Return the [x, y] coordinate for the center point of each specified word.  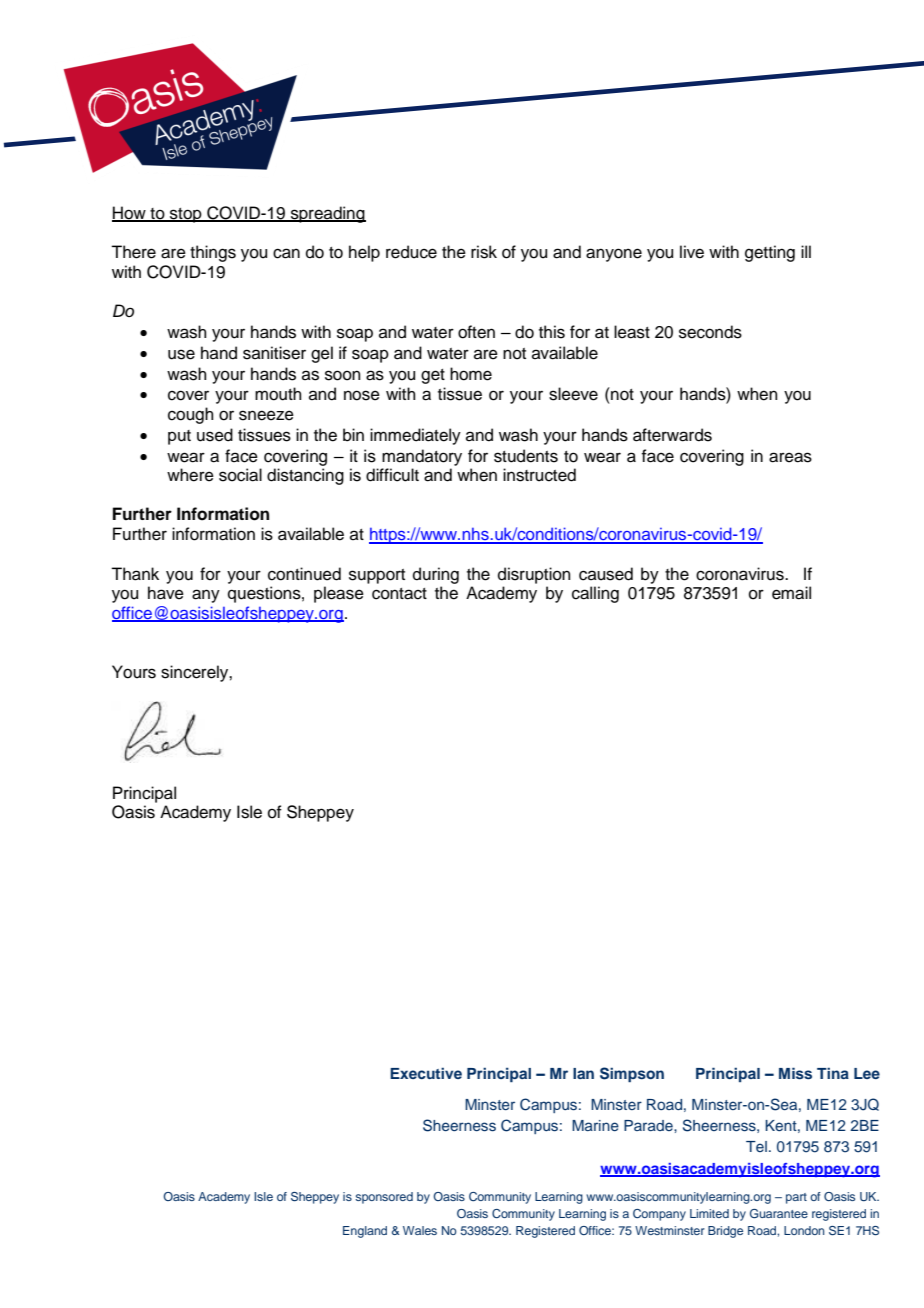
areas [790, 457]
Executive [426, 1073]
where [190, 475]
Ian [583, 1073]
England [365, 1232]
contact [399, 594]
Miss [795, 1073]
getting [770, 253]
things [213, 253]
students [526, 456]
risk [484, 252]
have [166, 593]
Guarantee [779, 1213]
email [791, 593]
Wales [420, 1230]
